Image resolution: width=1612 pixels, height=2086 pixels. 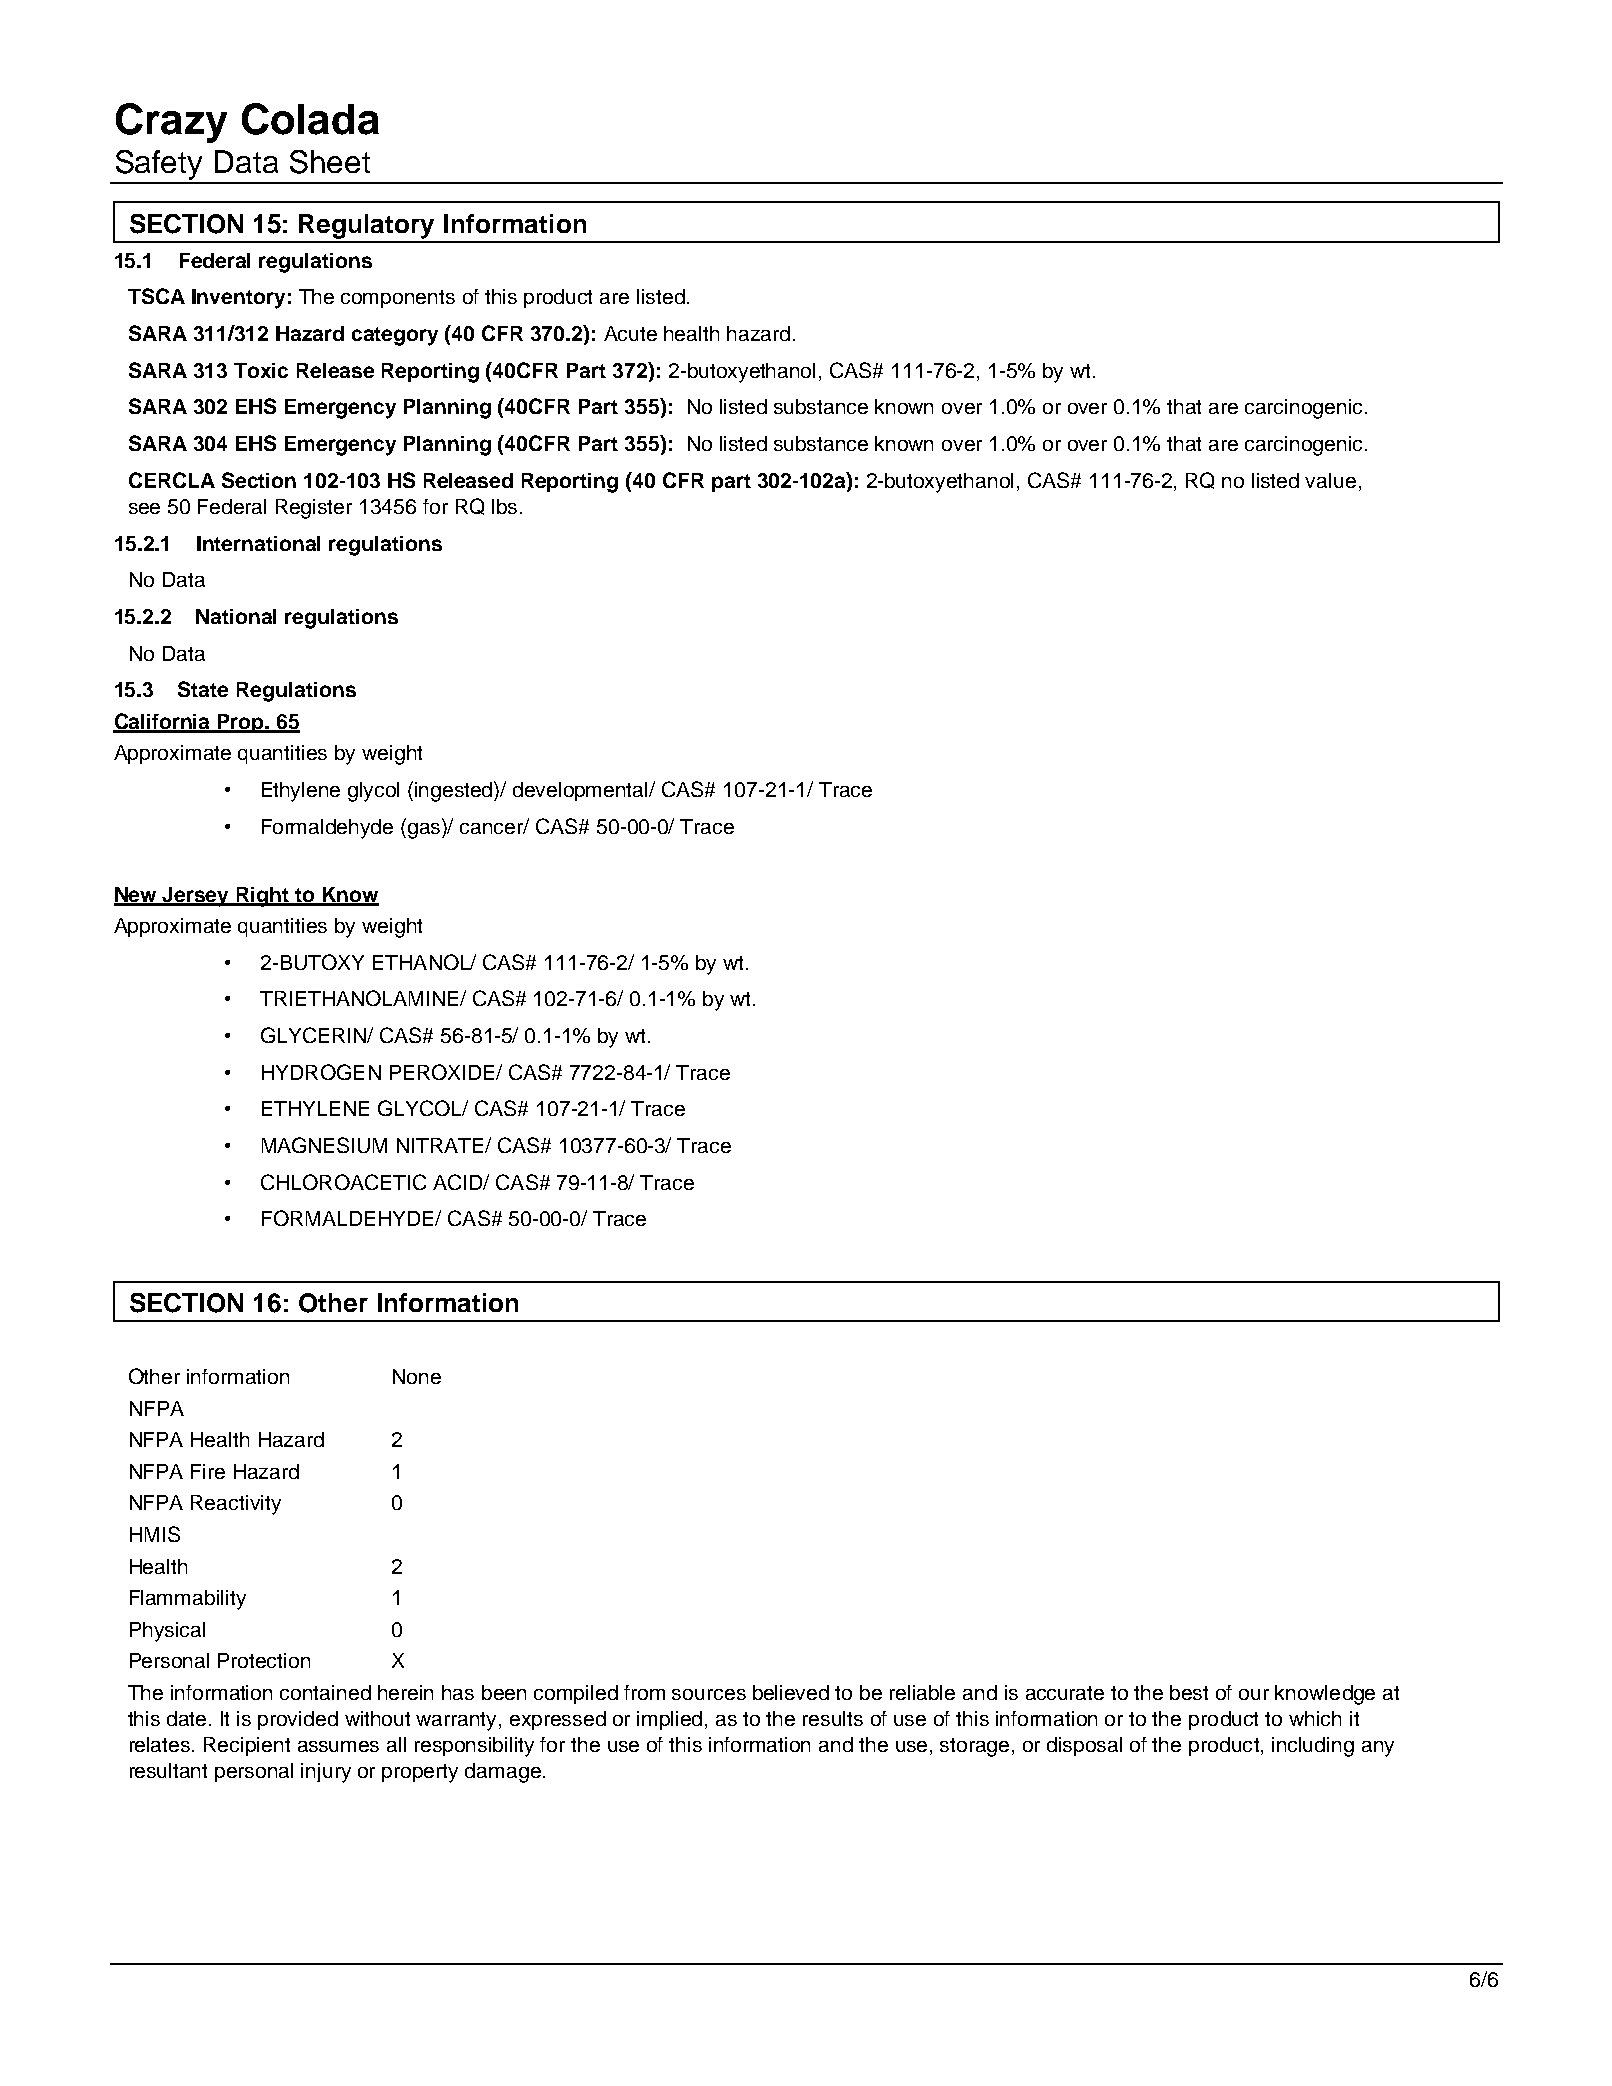 I want to click on gas, so click(x=425, y=831).
